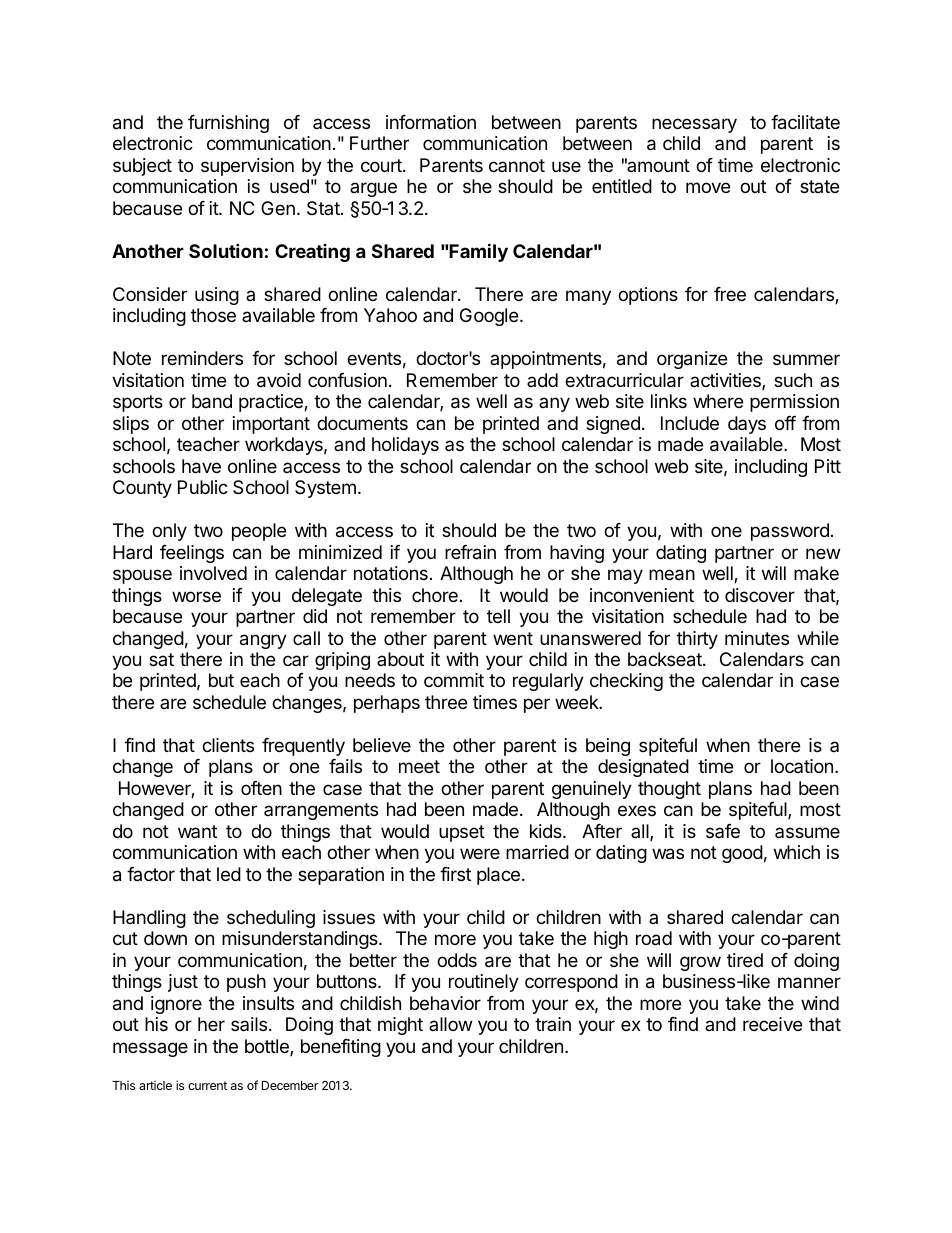 Image resolution: width=952 pixels, height=1233 pixels. I want to click on cannot, so click(517, 165).
